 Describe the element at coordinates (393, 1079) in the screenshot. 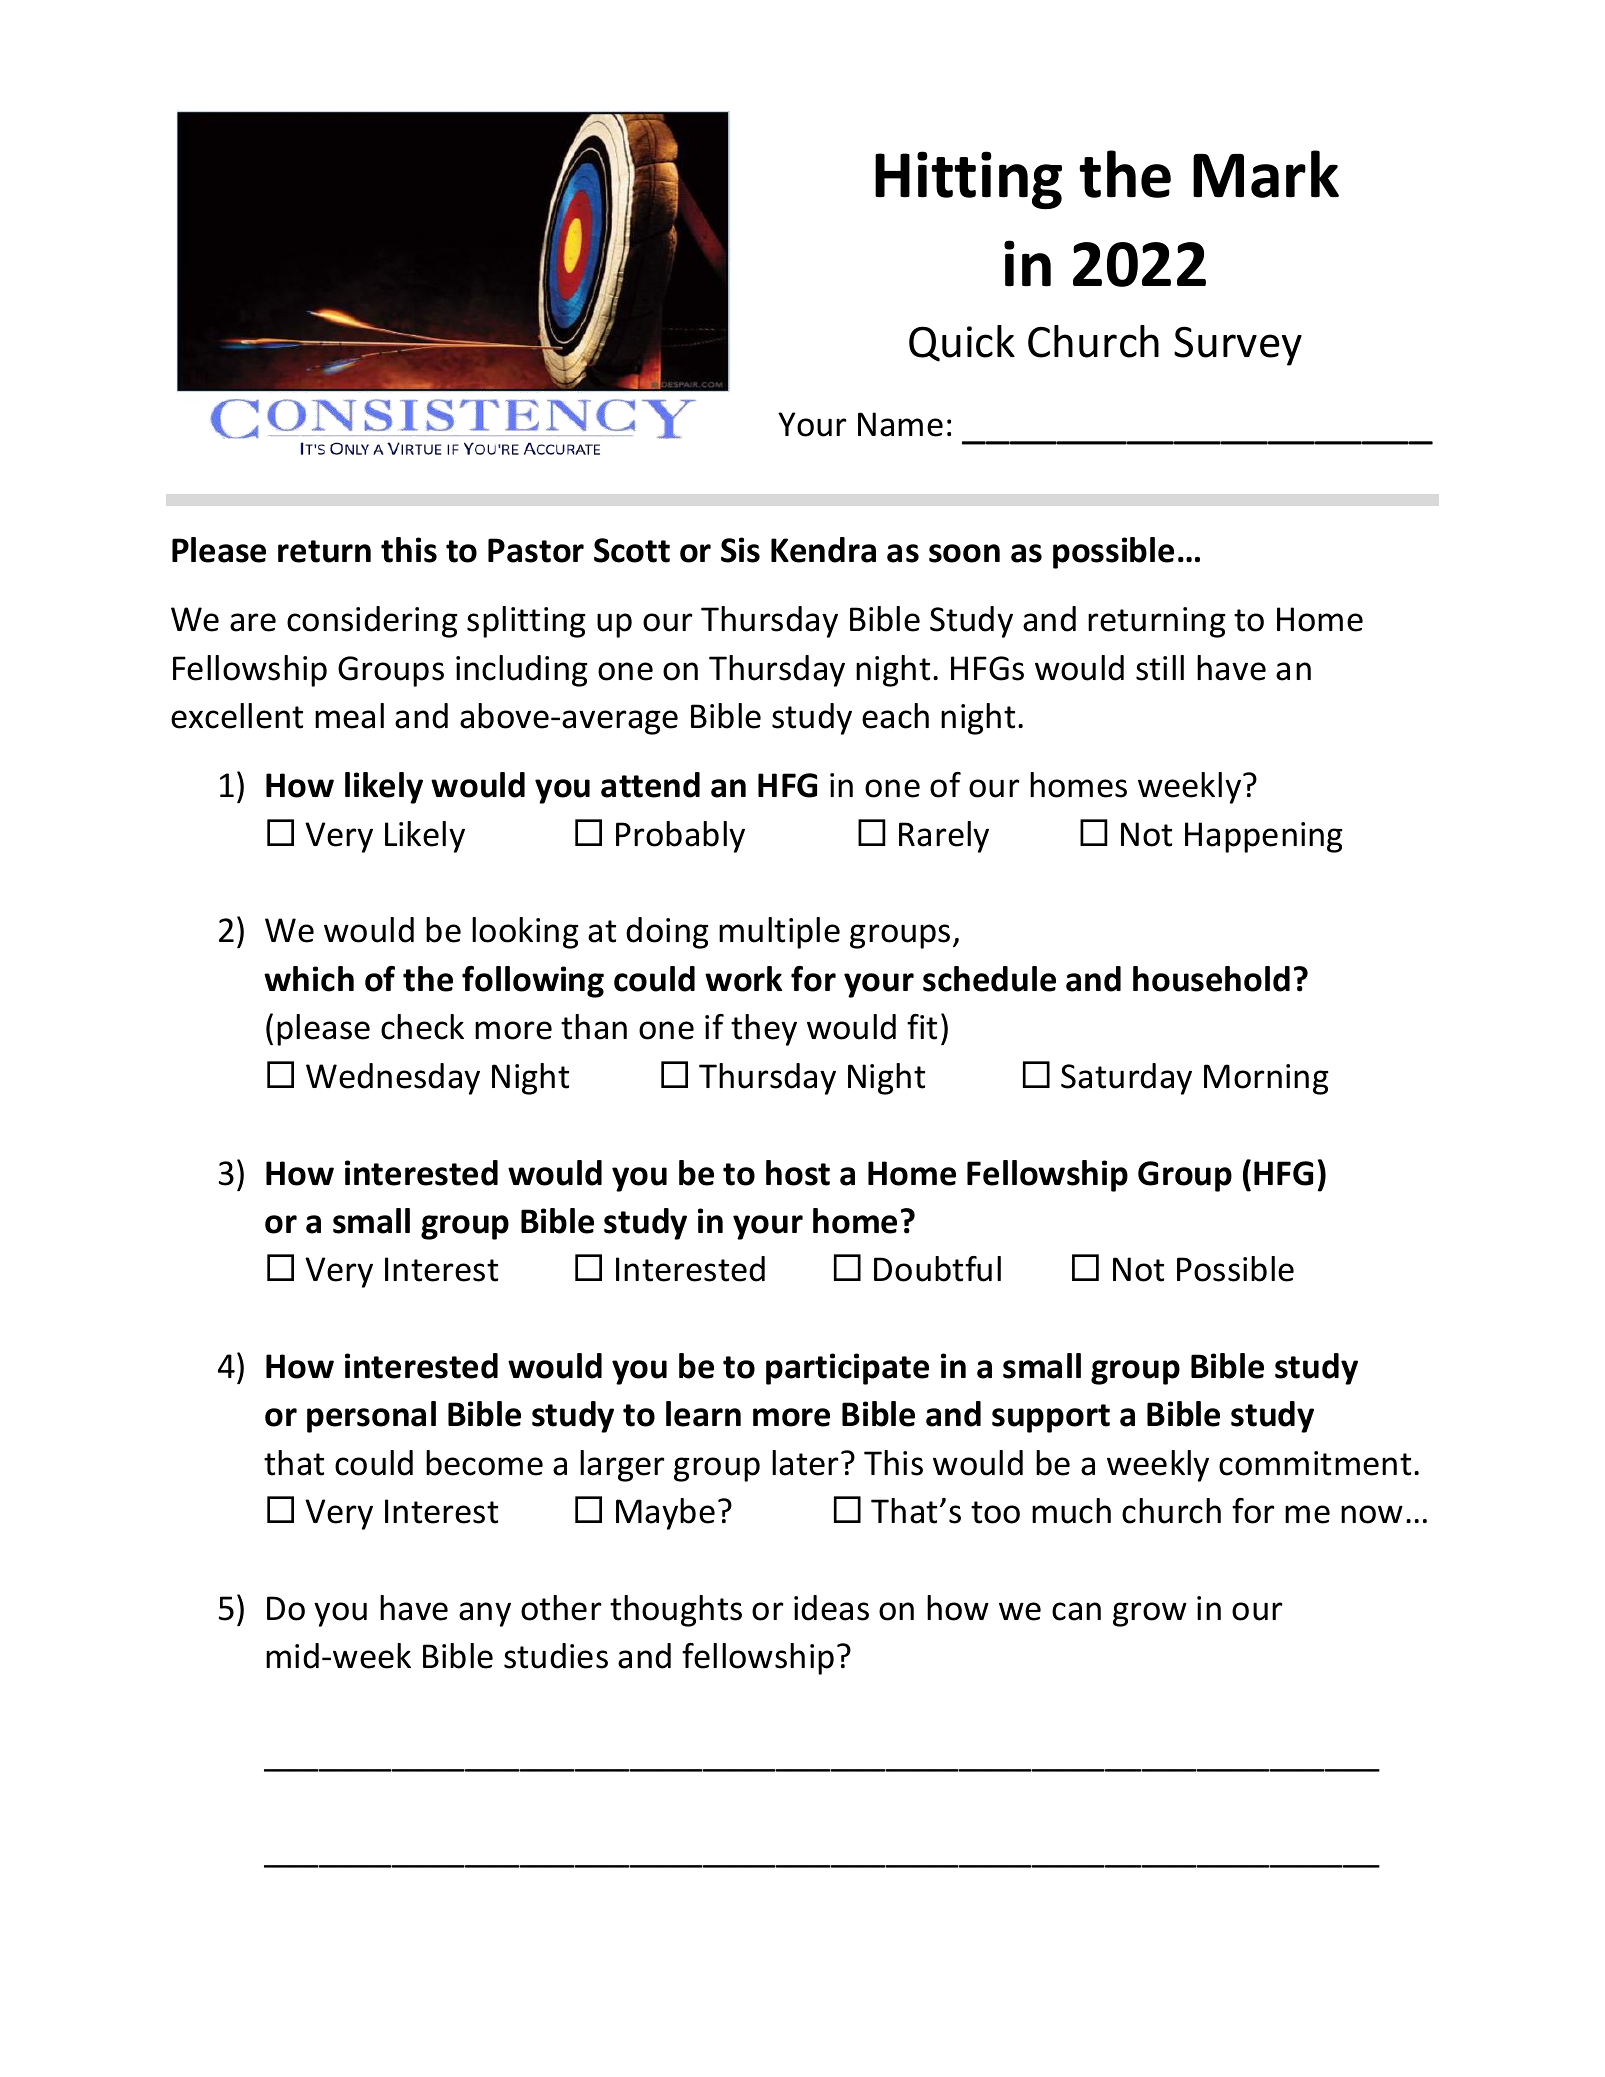

I see `Wednesday` at that location.
